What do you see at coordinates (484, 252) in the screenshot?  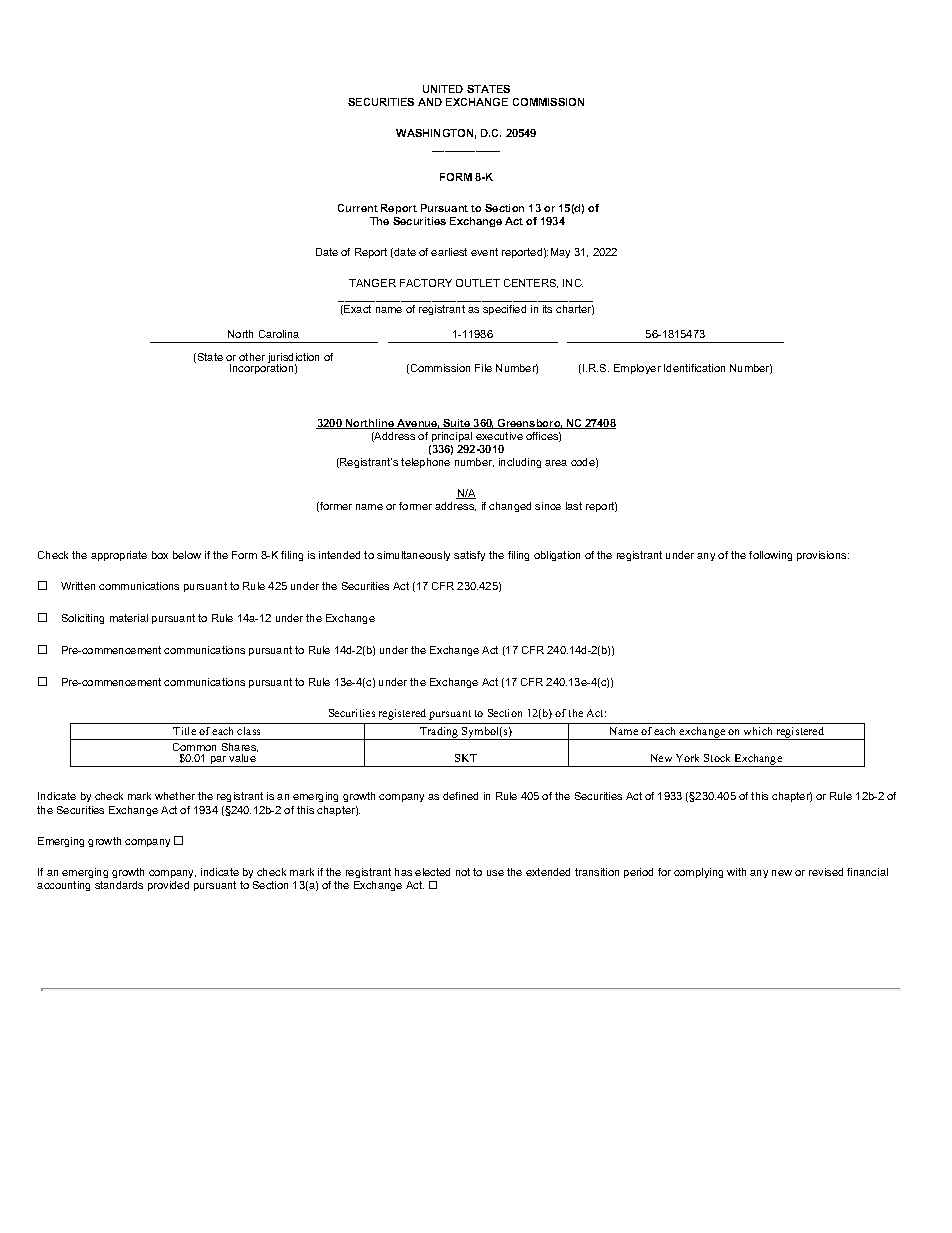 I see `event` at bounding box center [484, 252].
